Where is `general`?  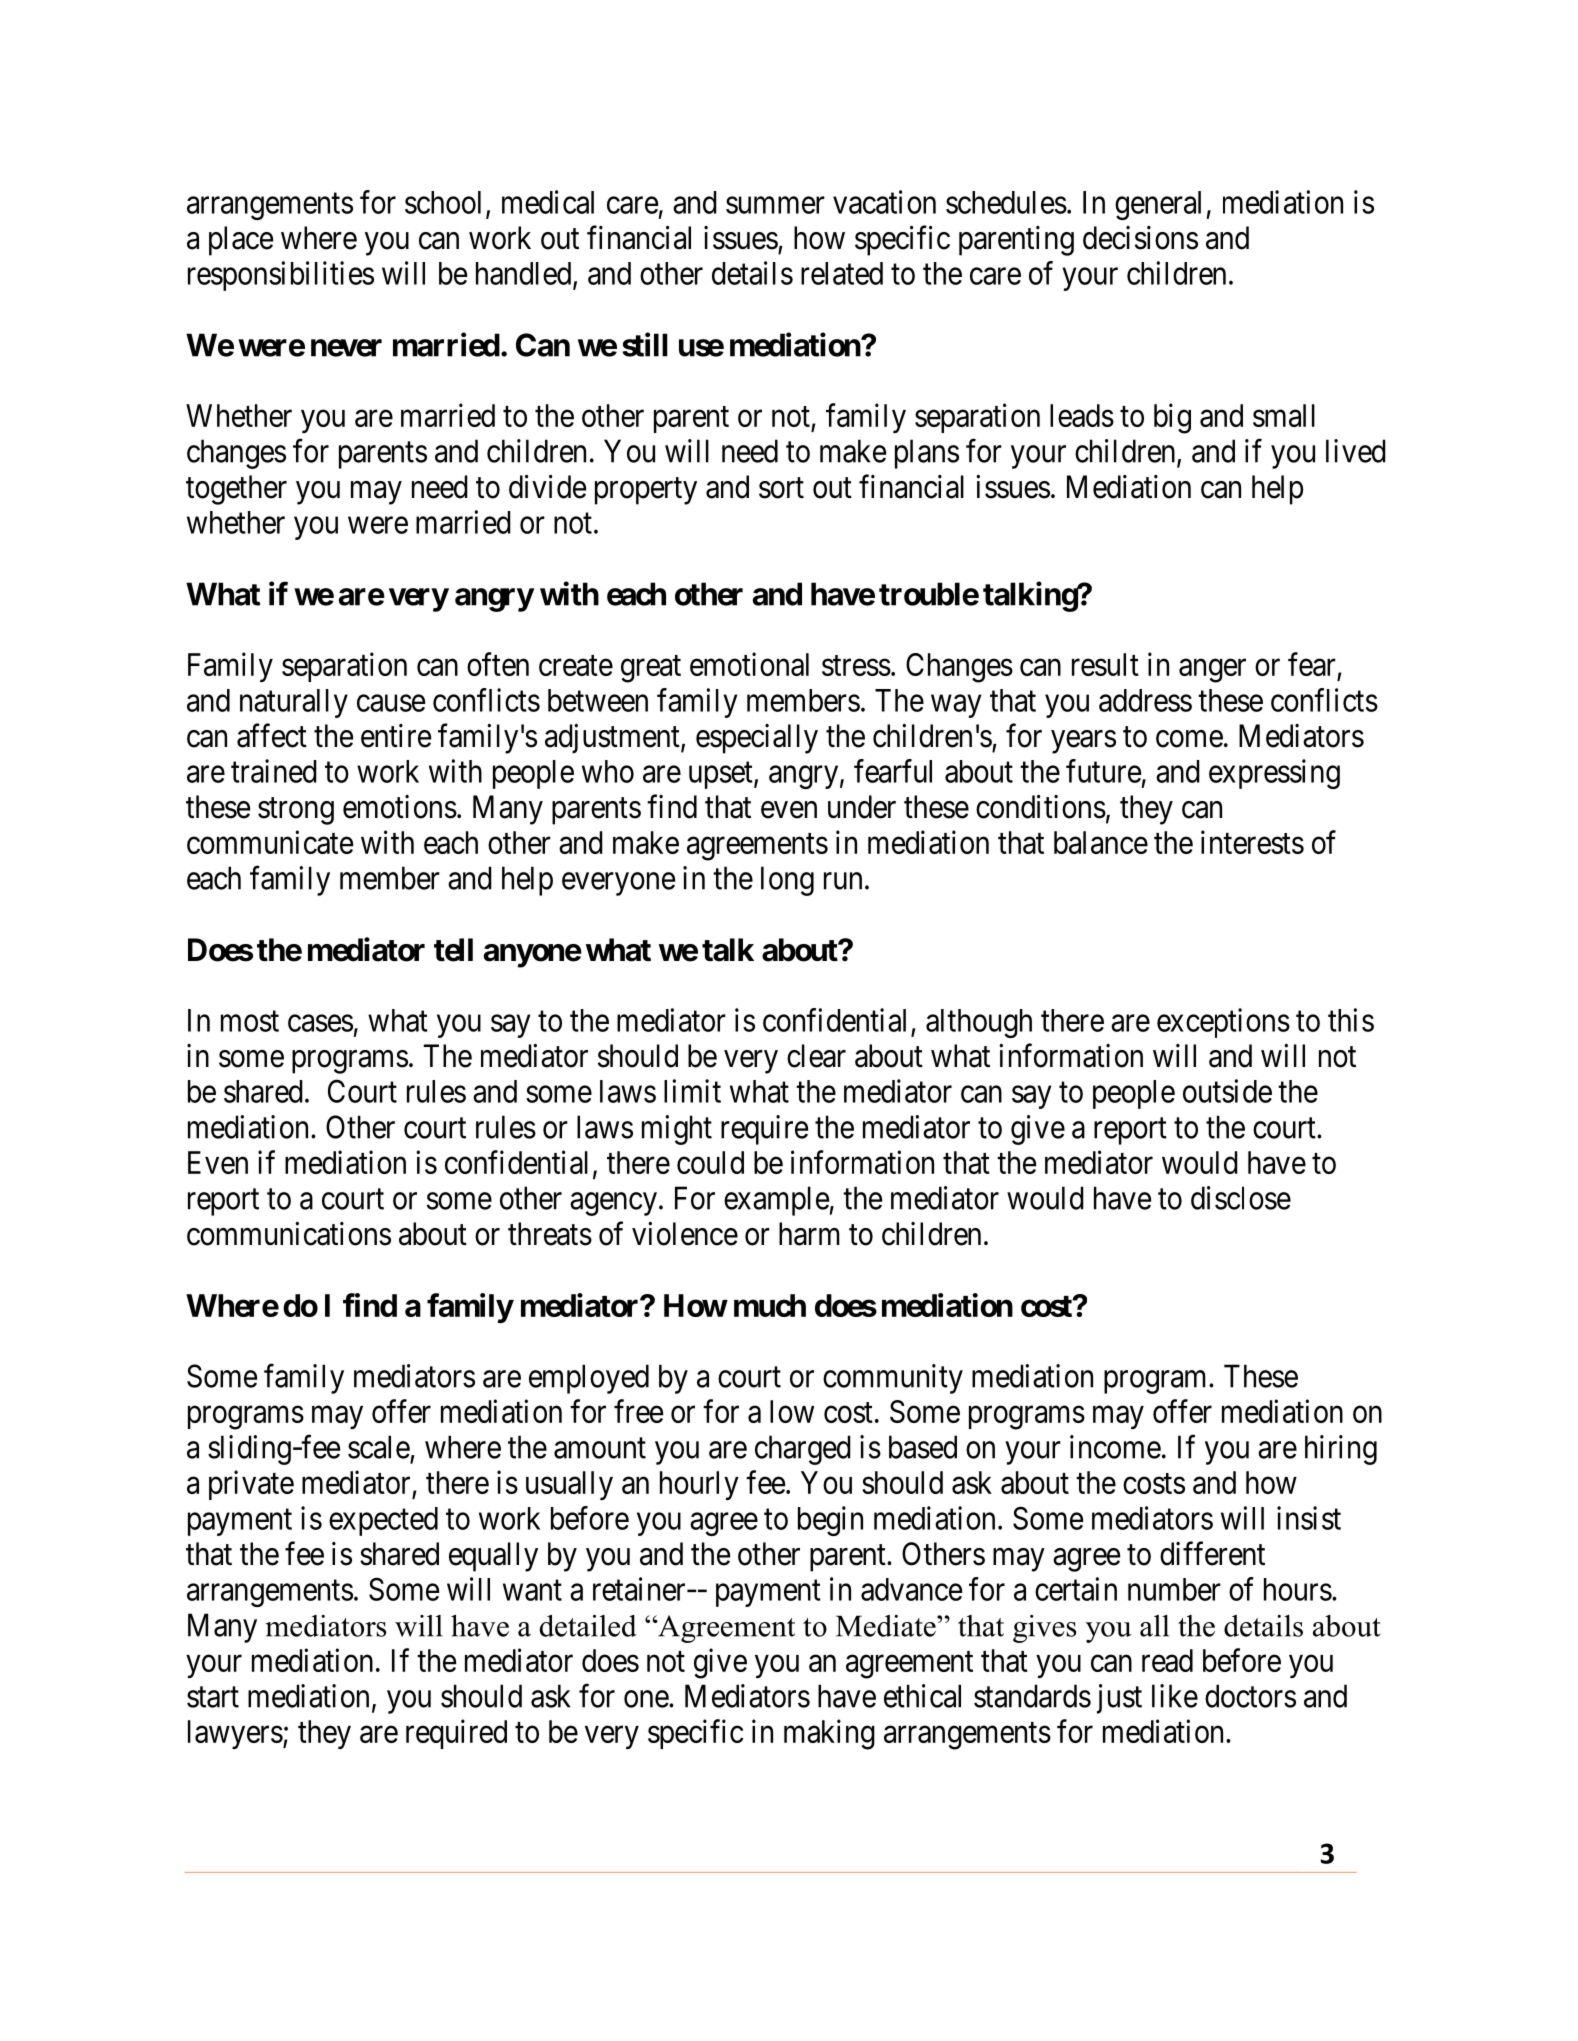
general is located at coordinates (1161, 205).
